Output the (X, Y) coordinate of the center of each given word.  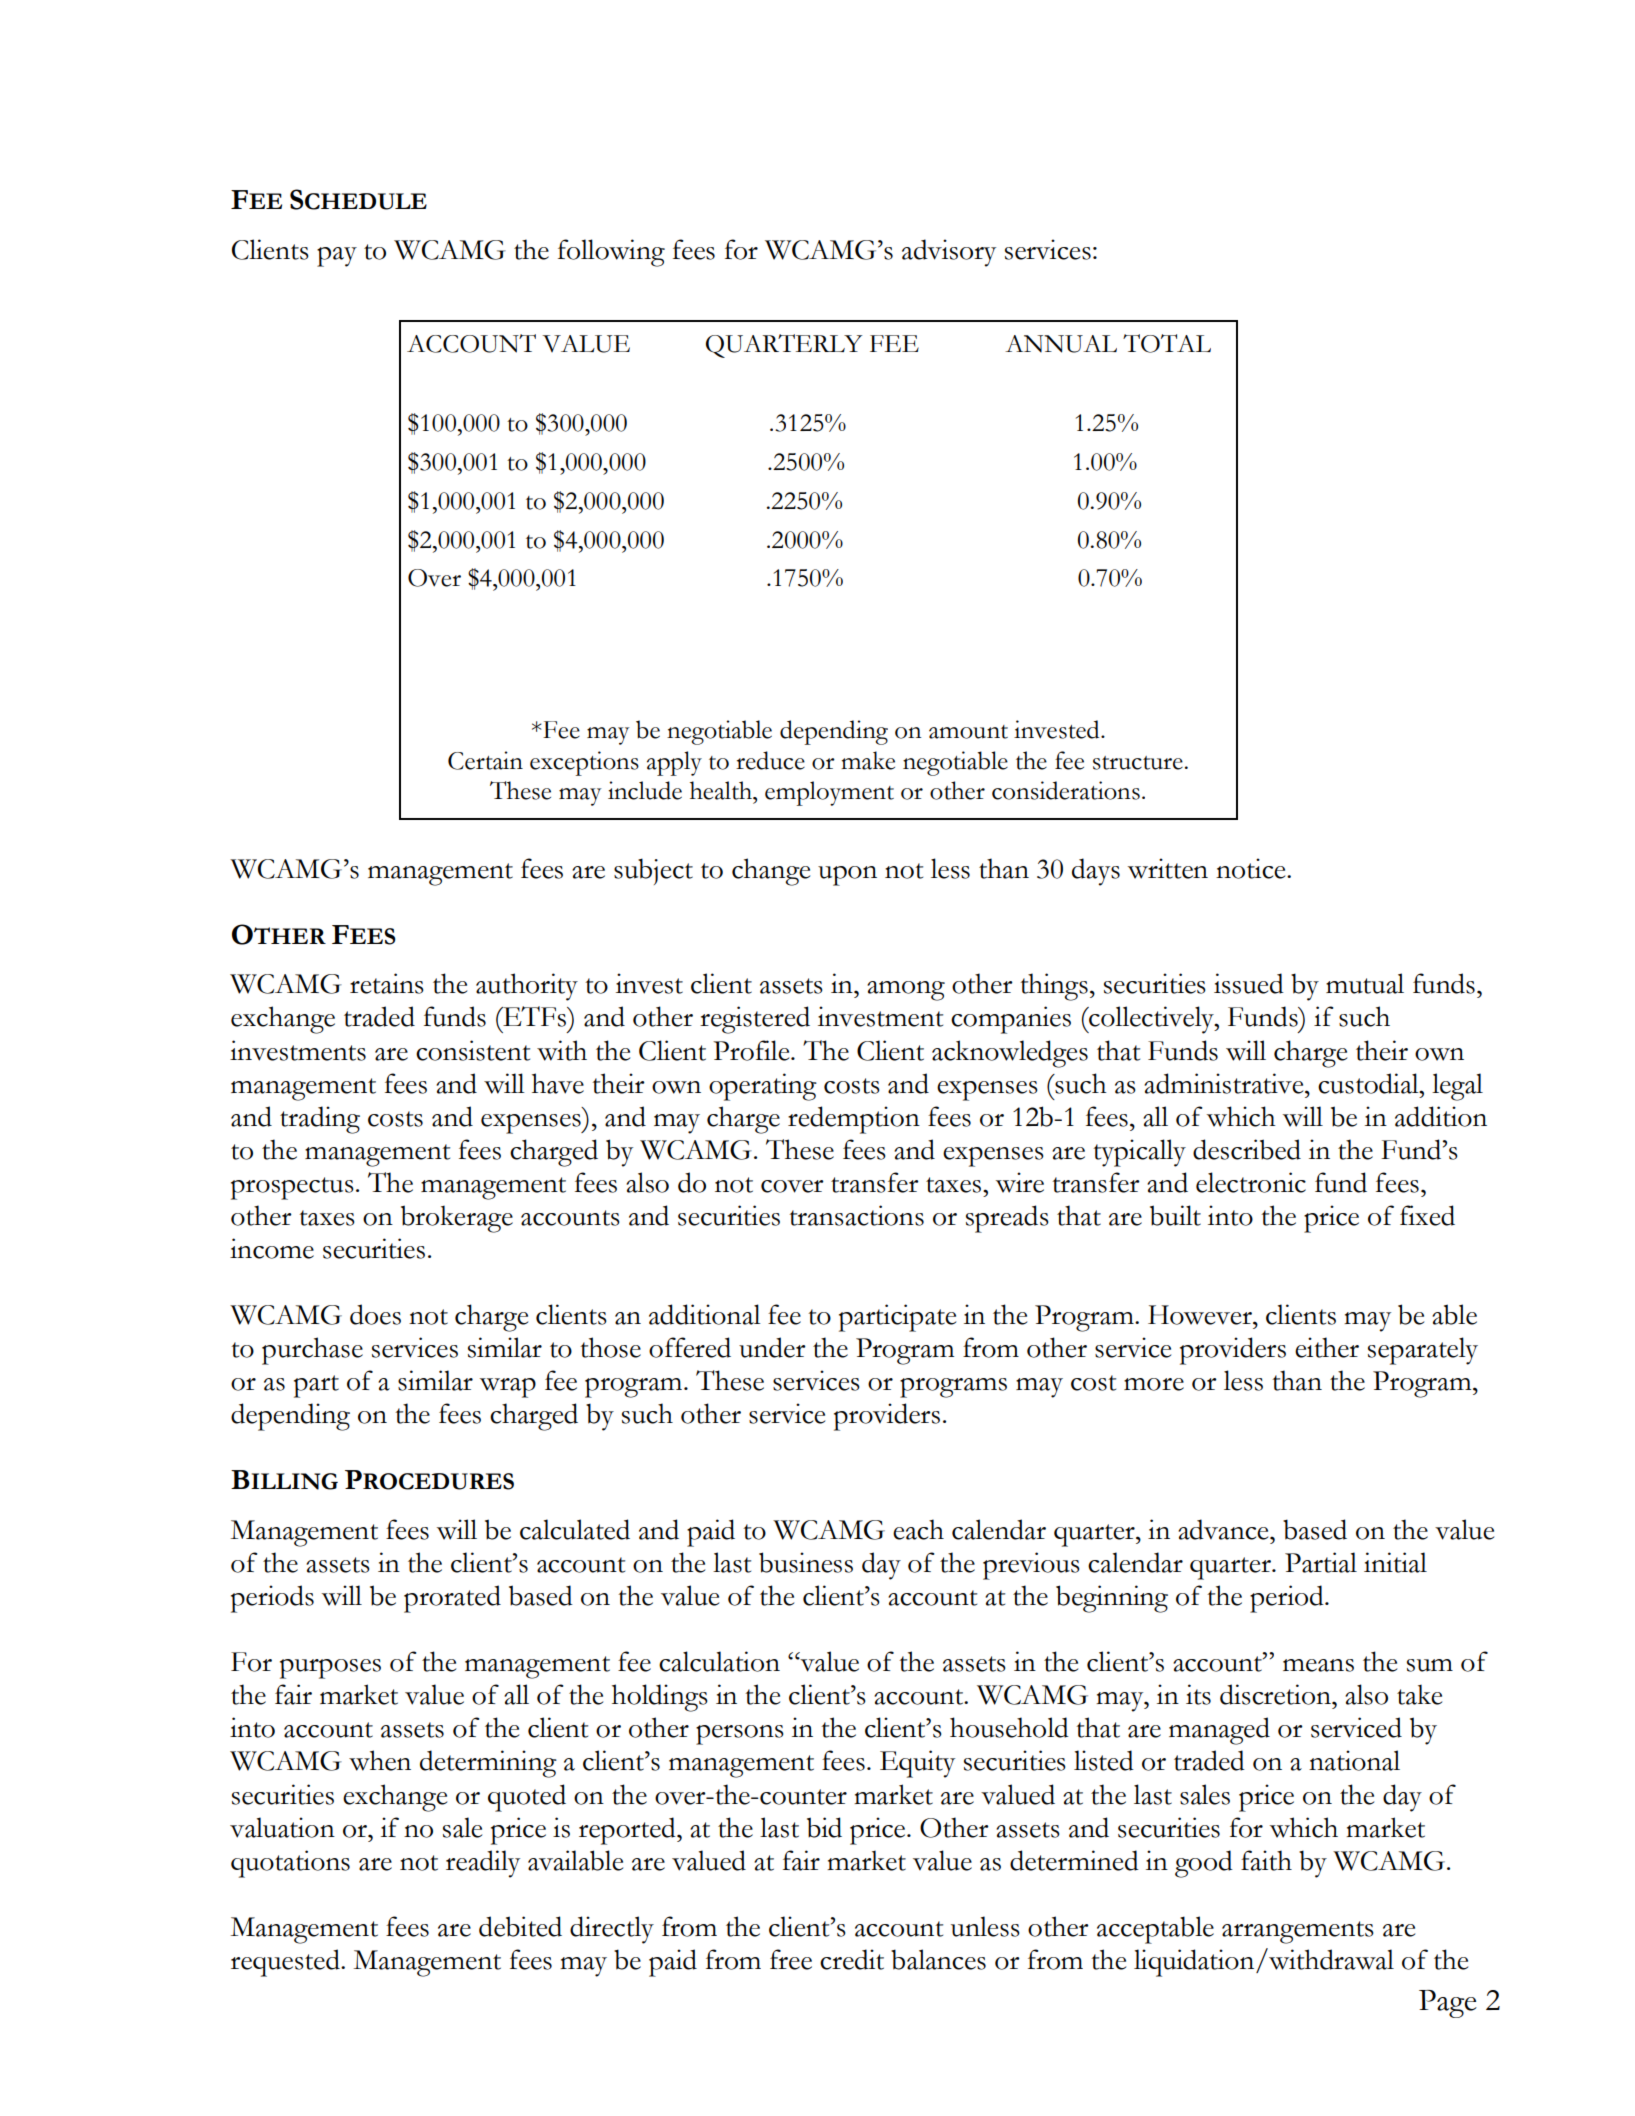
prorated (452, 1599)
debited (520, 1926)
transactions (856, 1215)
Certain (485, 760)
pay (337, 257)
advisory (949, 253)
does (375, 1314)
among (906, 991)
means (1318, 1665)
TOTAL (1167, 343)
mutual (1365, 983)
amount (968, 732)
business (806, 1562)
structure (1138, 763)
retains (387, 983)
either (1327, 1347)
